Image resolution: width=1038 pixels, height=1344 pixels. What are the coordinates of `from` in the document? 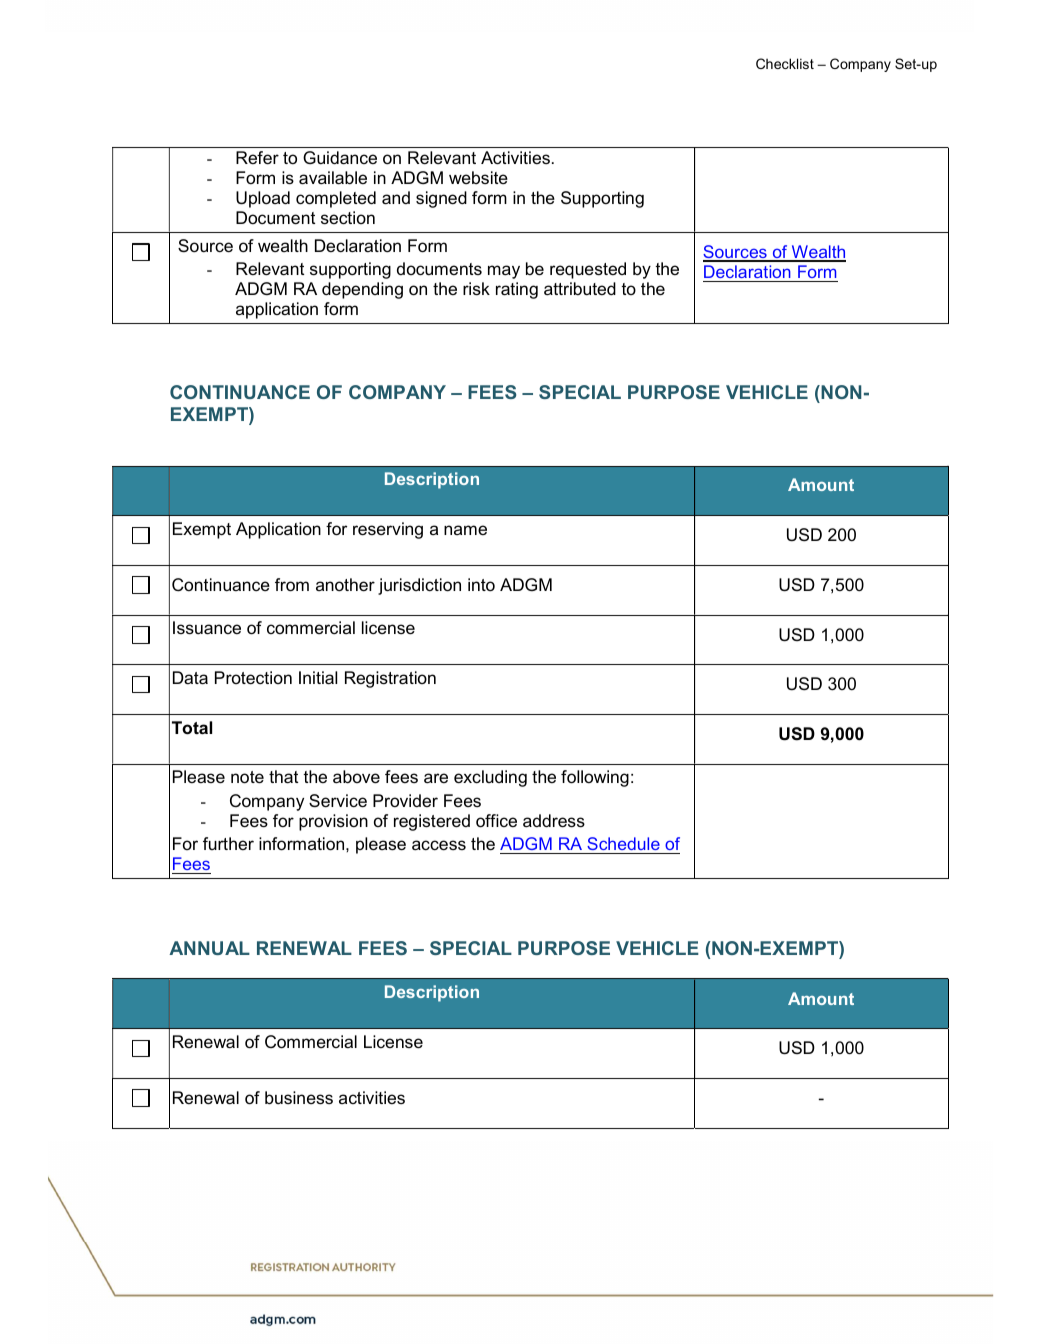 It's located at (292, 585).
